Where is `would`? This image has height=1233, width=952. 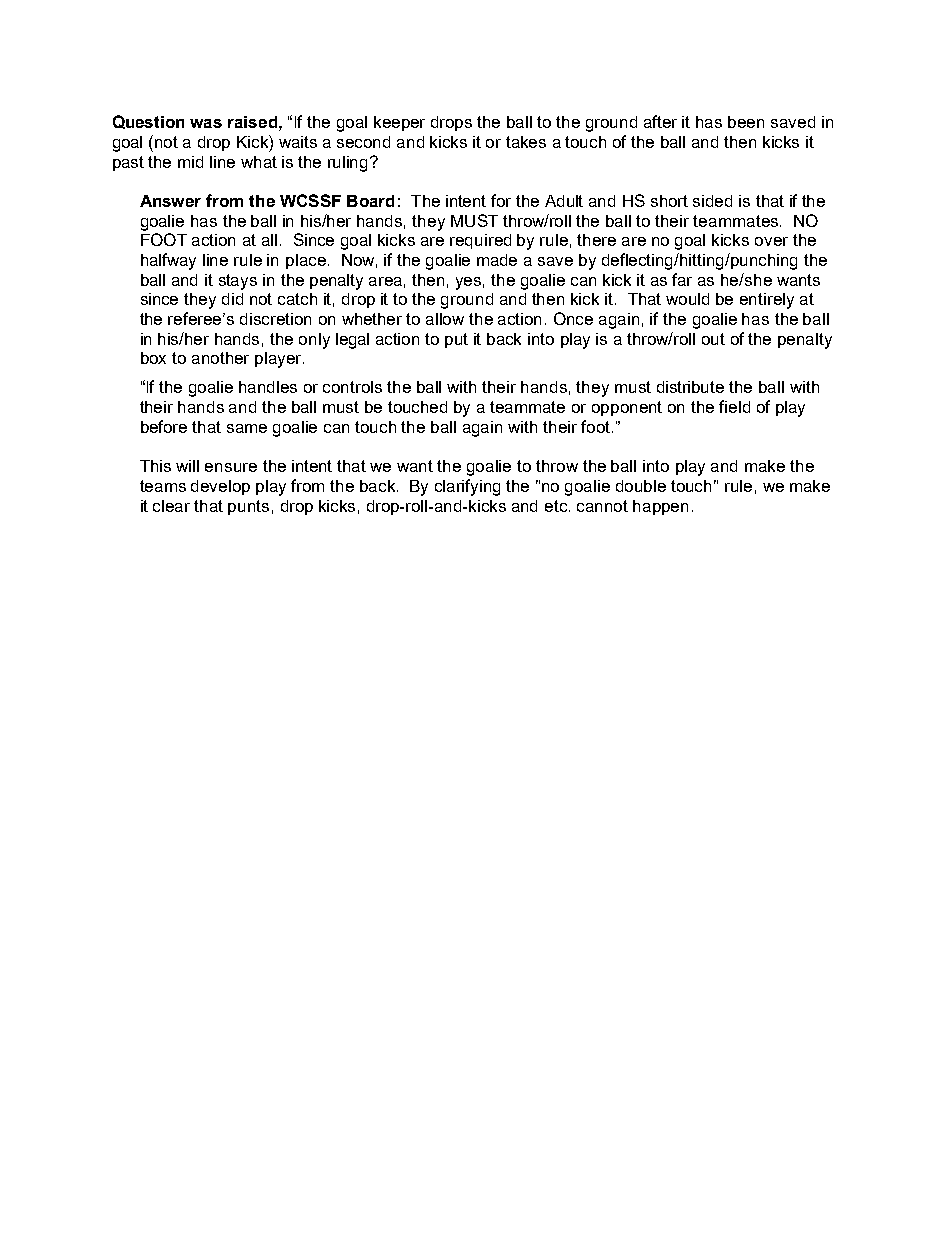 would is located at coordinates (687, 299).
